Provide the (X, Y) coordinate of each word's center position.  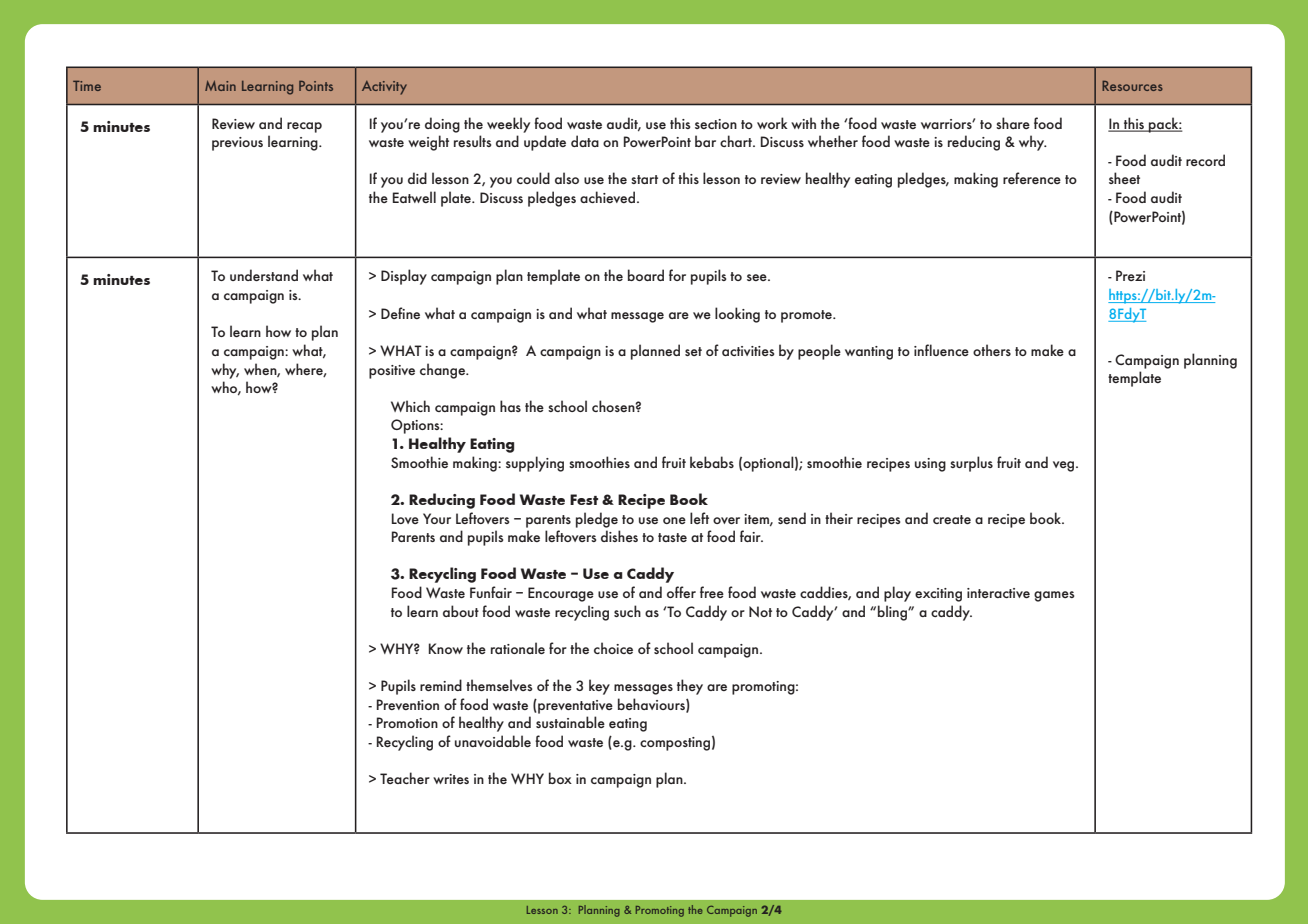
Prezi (1130, 275)
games (1054, 596)
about (461, 611)
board (646, 275)
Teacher (405, 778)
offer (681, 592)
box (560, 778)
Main (220, 86)
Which (410, 406)
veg (1065, 466)
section (716, 124)
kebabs (712, 462)
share (1013, 123)
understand (264, 275)
